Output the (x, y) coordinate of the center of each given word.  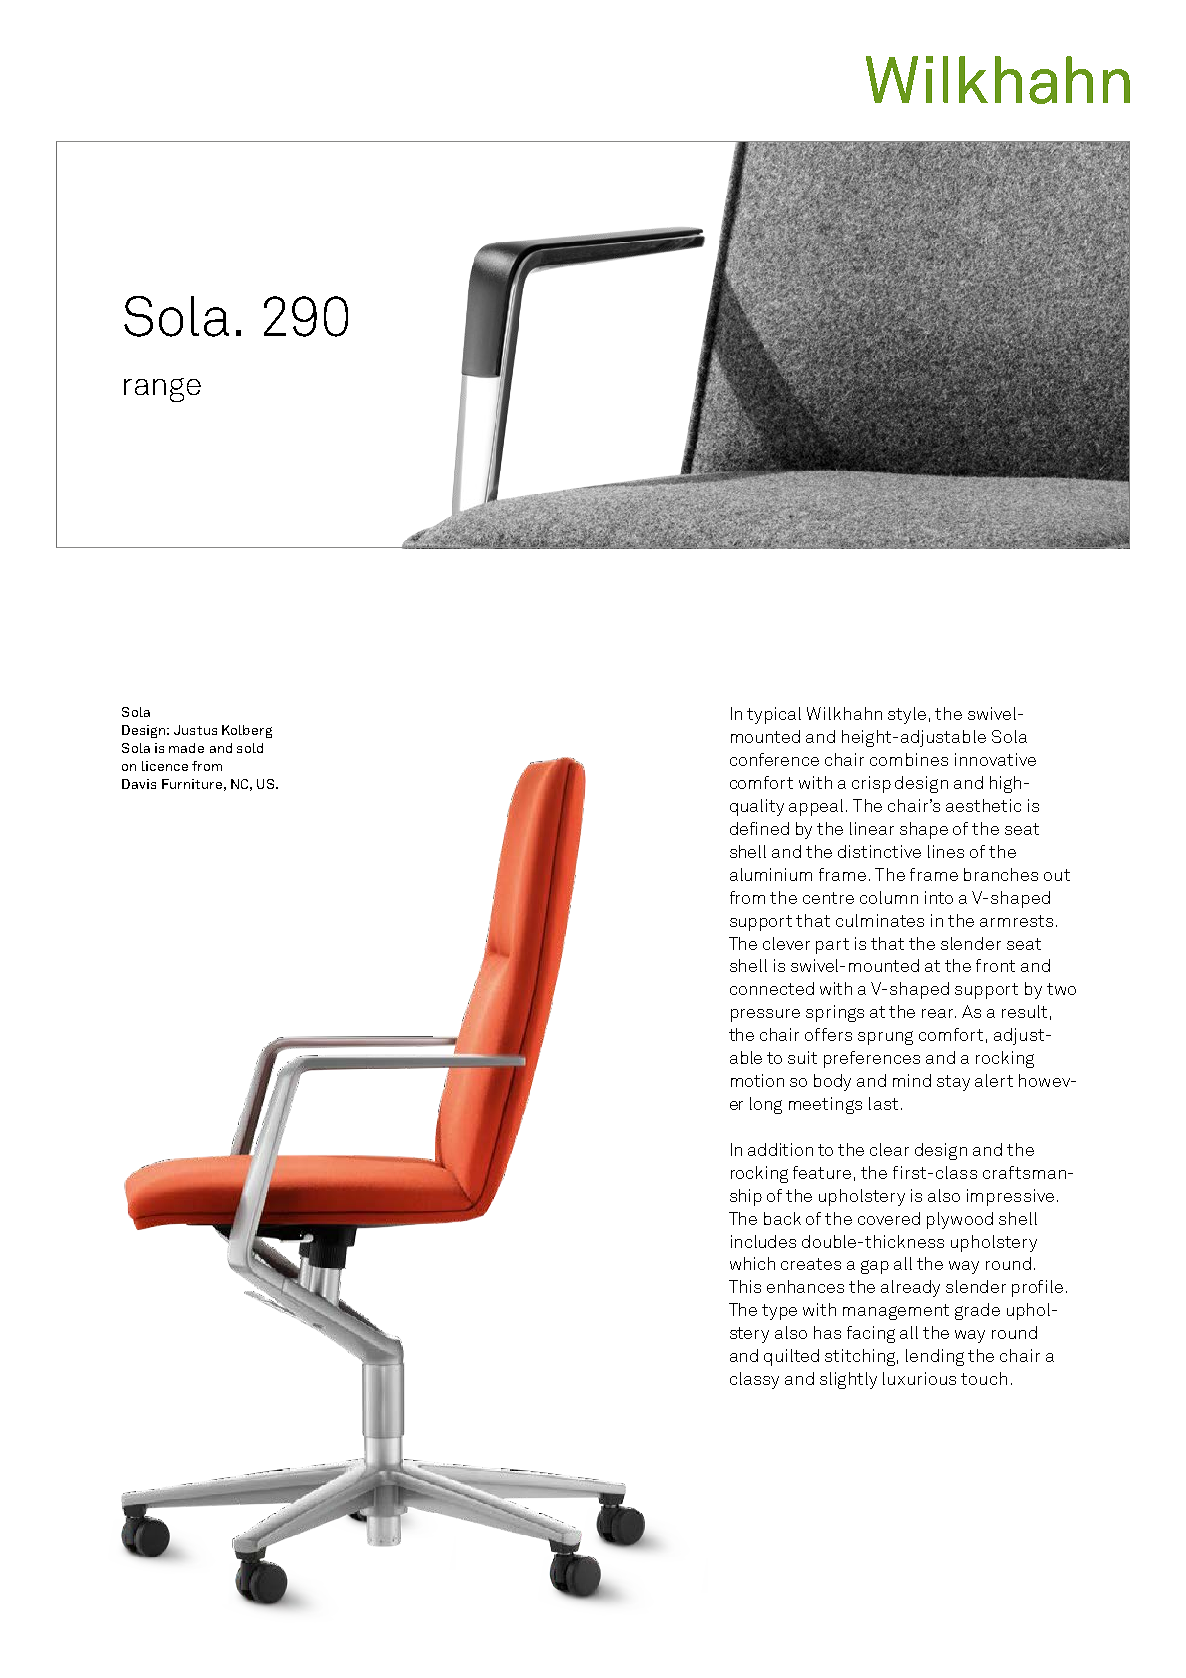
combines (909, 759)
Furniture (192, 784)
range (162, 390)
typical (774, 715)
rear (939, 1013)
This (745, 1286)
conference (774, 759)
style (907, 715)
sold (250, 748)
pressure (765, 1015)
